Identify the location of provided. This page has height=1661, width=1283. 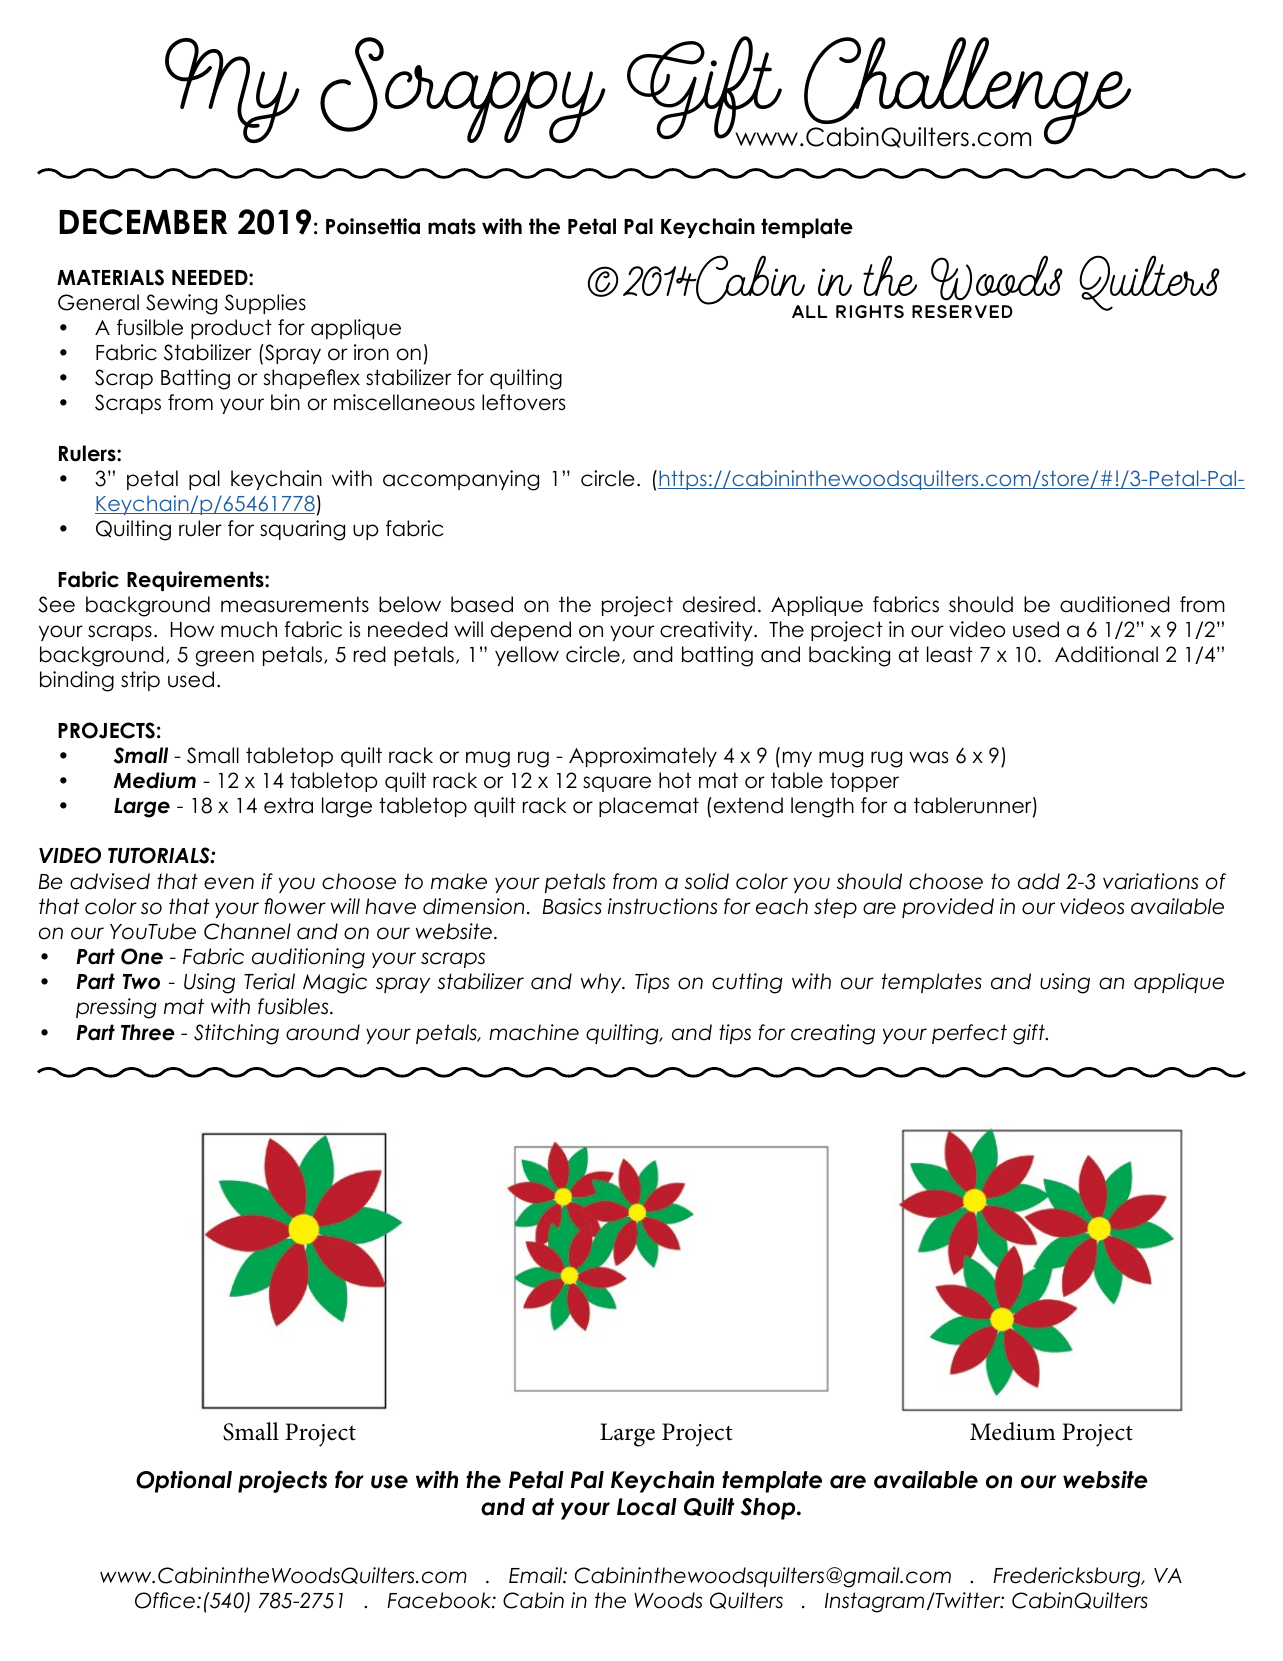
(948, 908).
